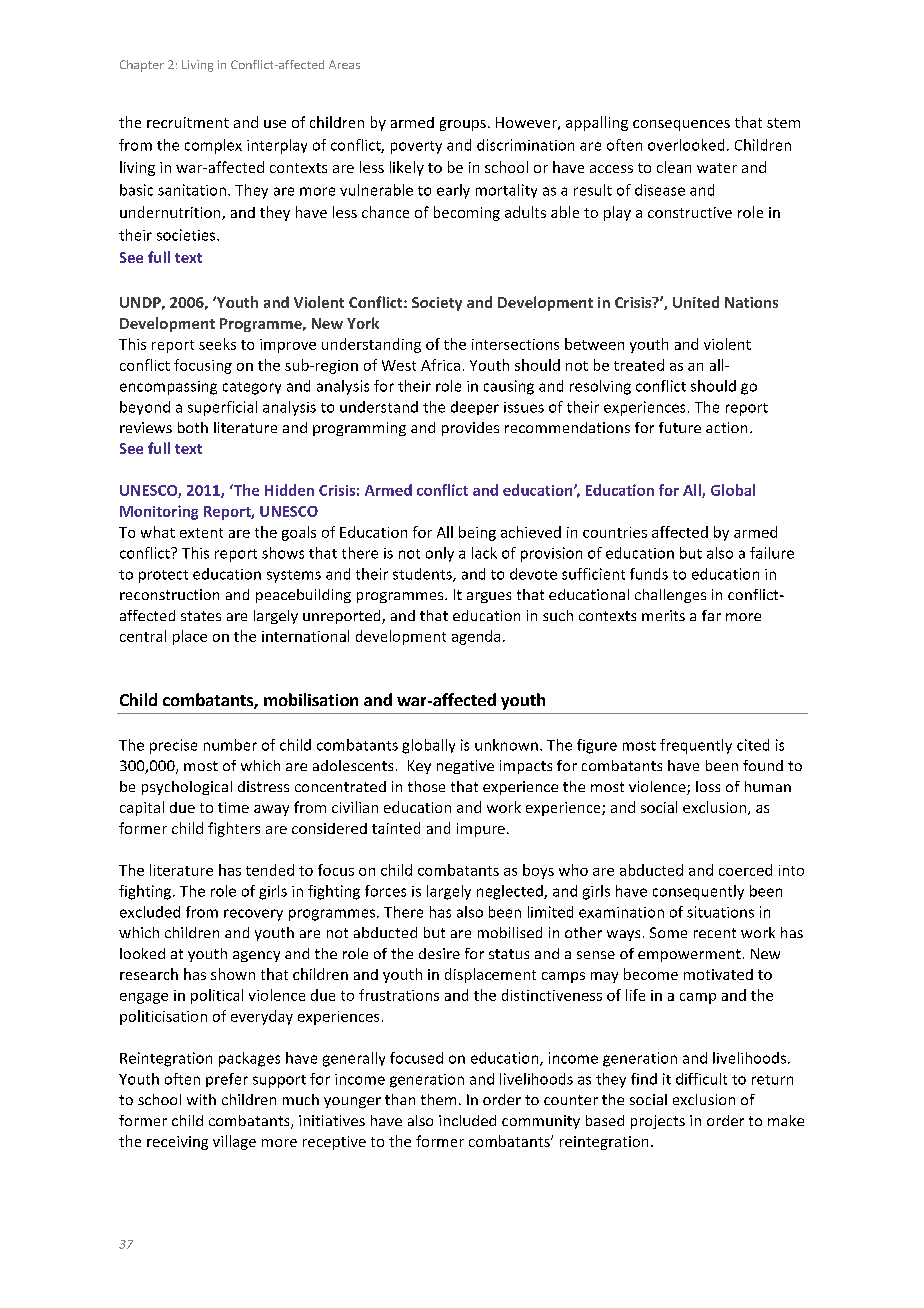 This image has width=924, height=1308. Describe the element at coordinates (188, 122) in the image. I see `recruitment` at that location.
